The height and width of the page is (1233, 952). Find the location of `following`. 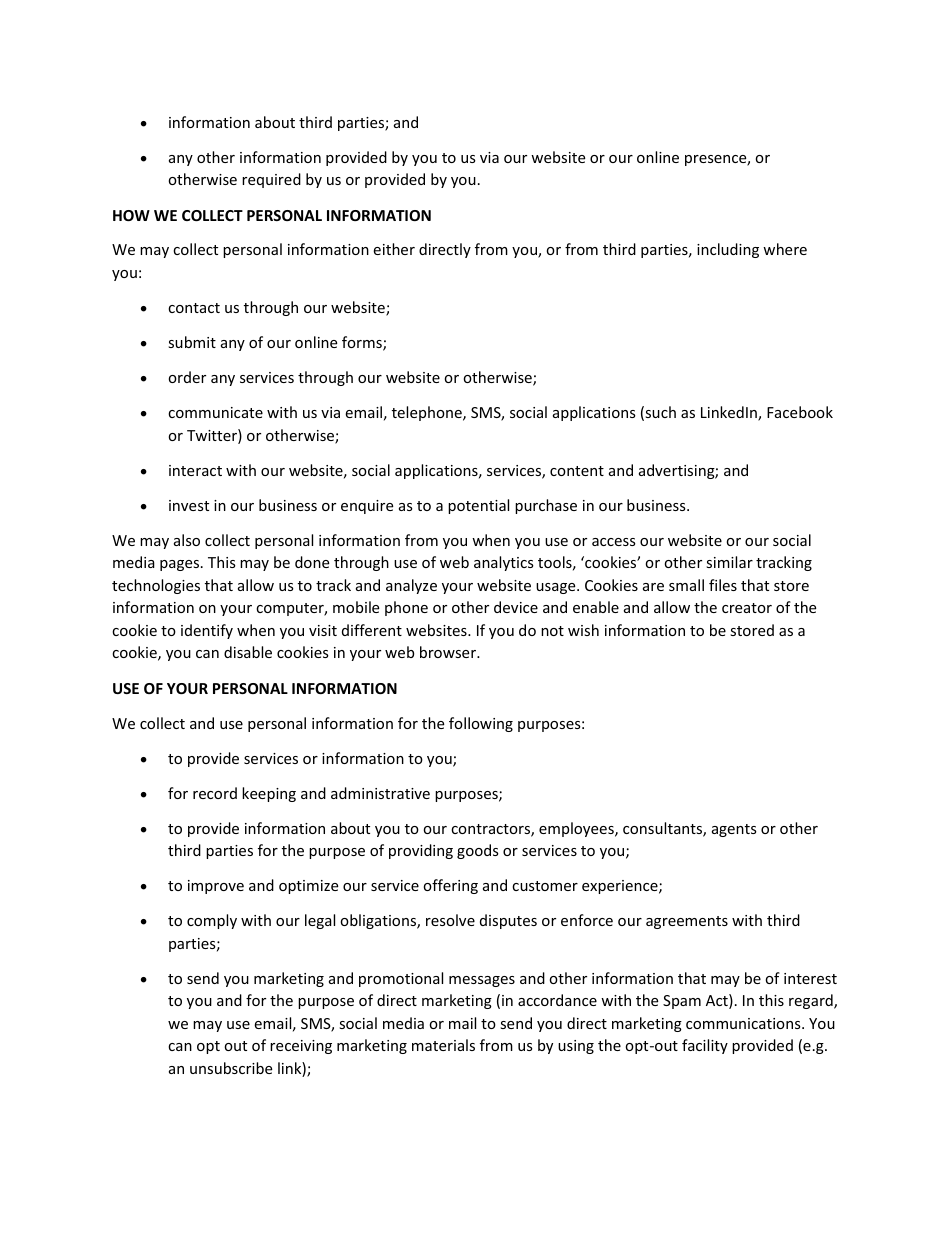

following is located at coordinates (481, 724).
